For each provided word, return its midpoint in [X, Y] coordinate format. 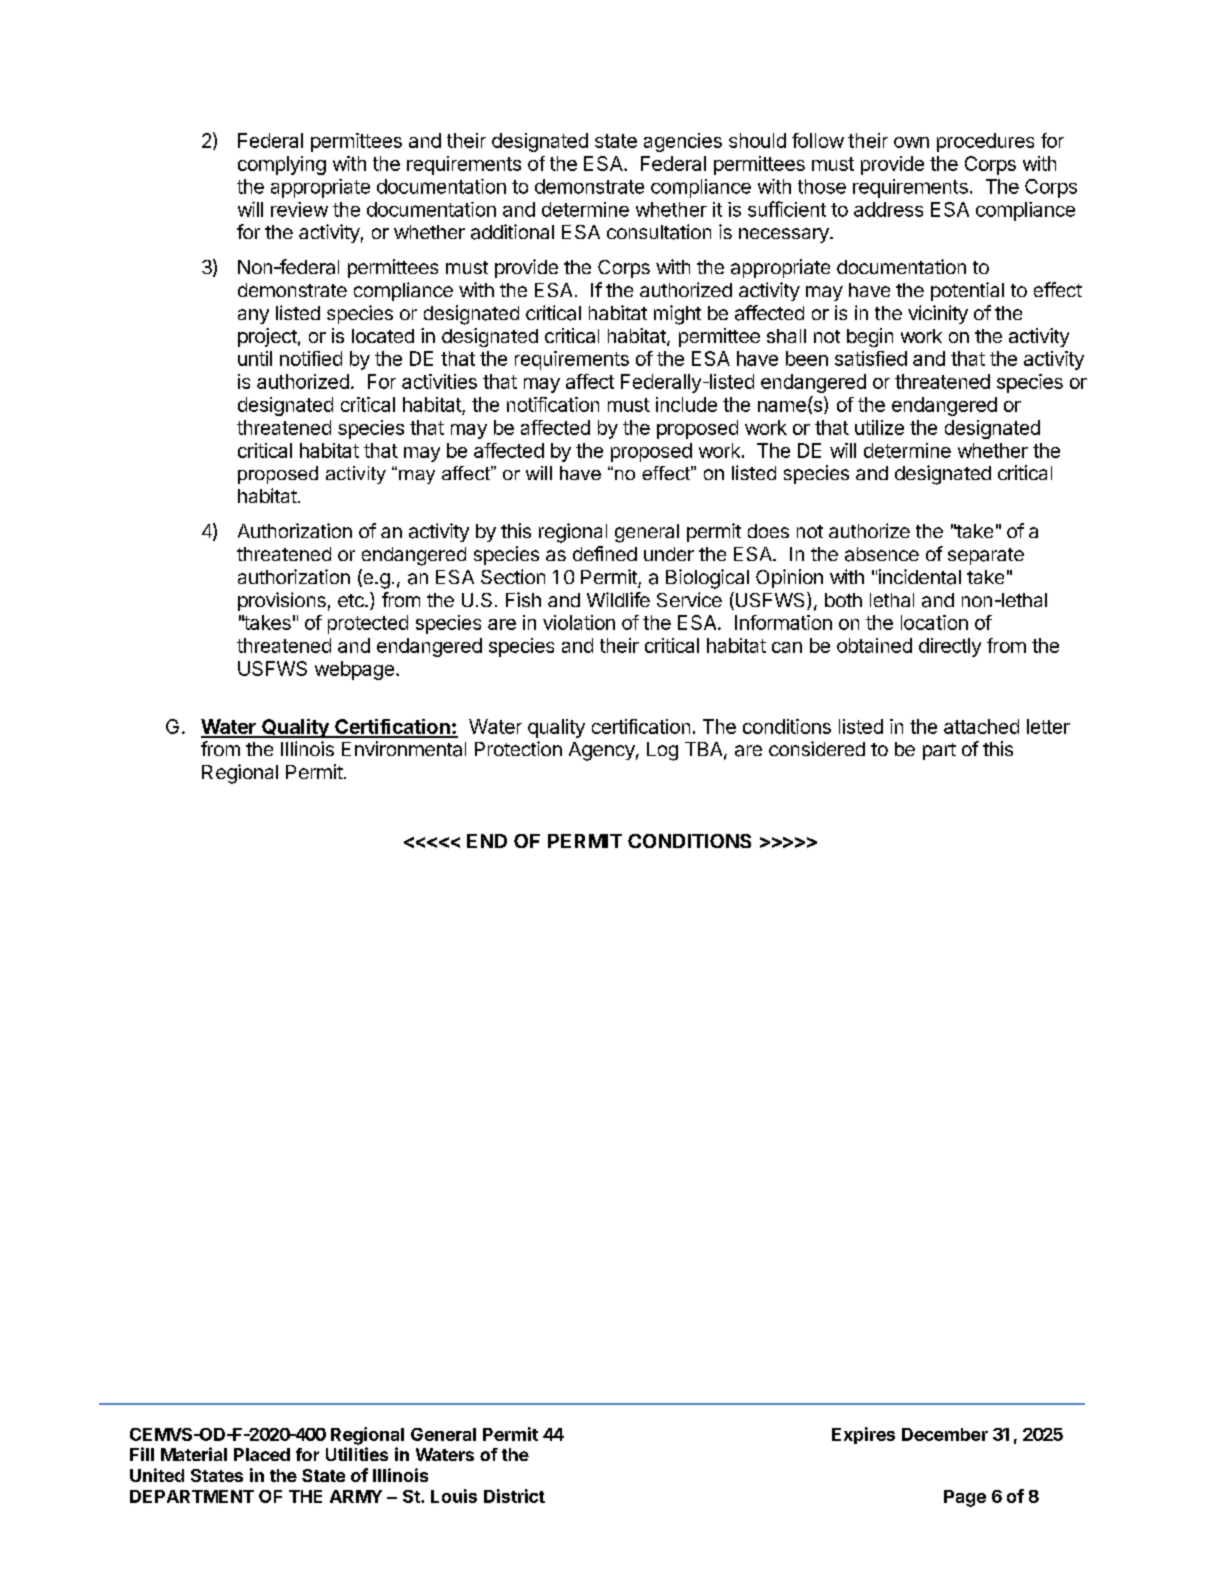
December [945, 1434]
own [911, 142]
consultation [659, 232]
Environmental [404, 749]
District [514, 1496]
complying [282, 165]
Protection [518, 748]
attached [981, 726]
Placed [262, 1454]
